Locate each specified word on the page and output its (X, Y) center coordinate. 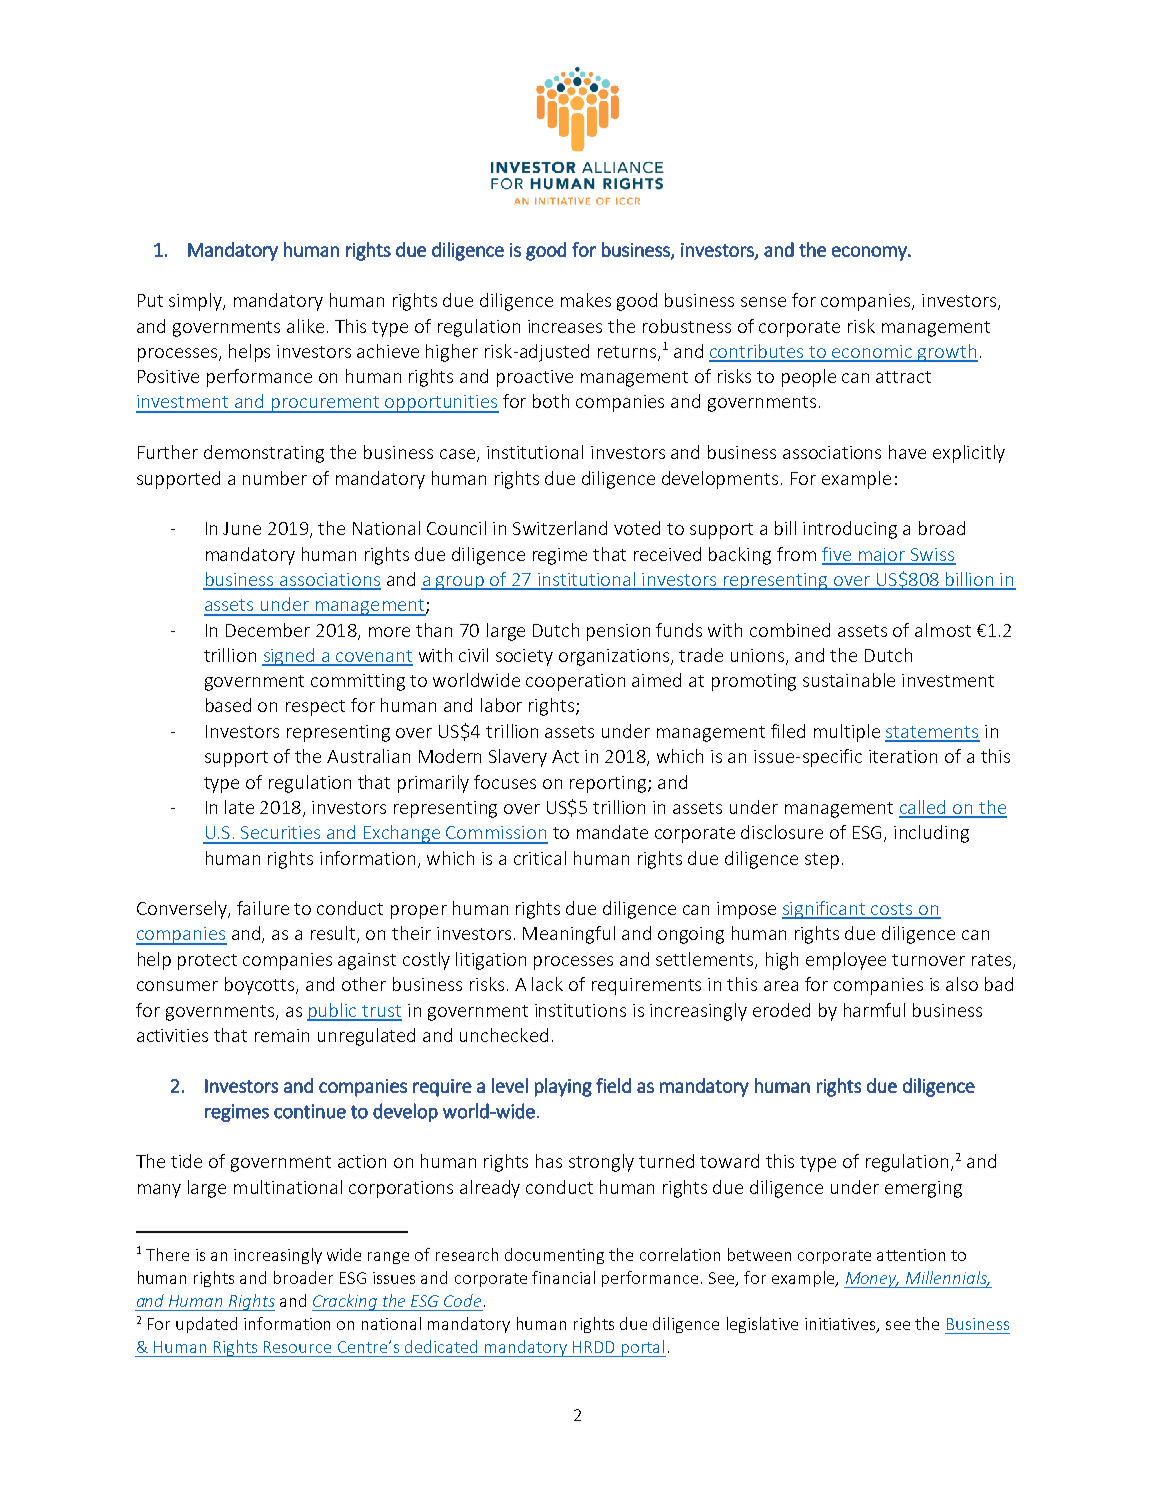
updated (206, 1325)
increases (565, 326)
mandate (612, 832)
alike (305, 326)
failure (263, 908)
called (924, 808)
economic (873, 353)
